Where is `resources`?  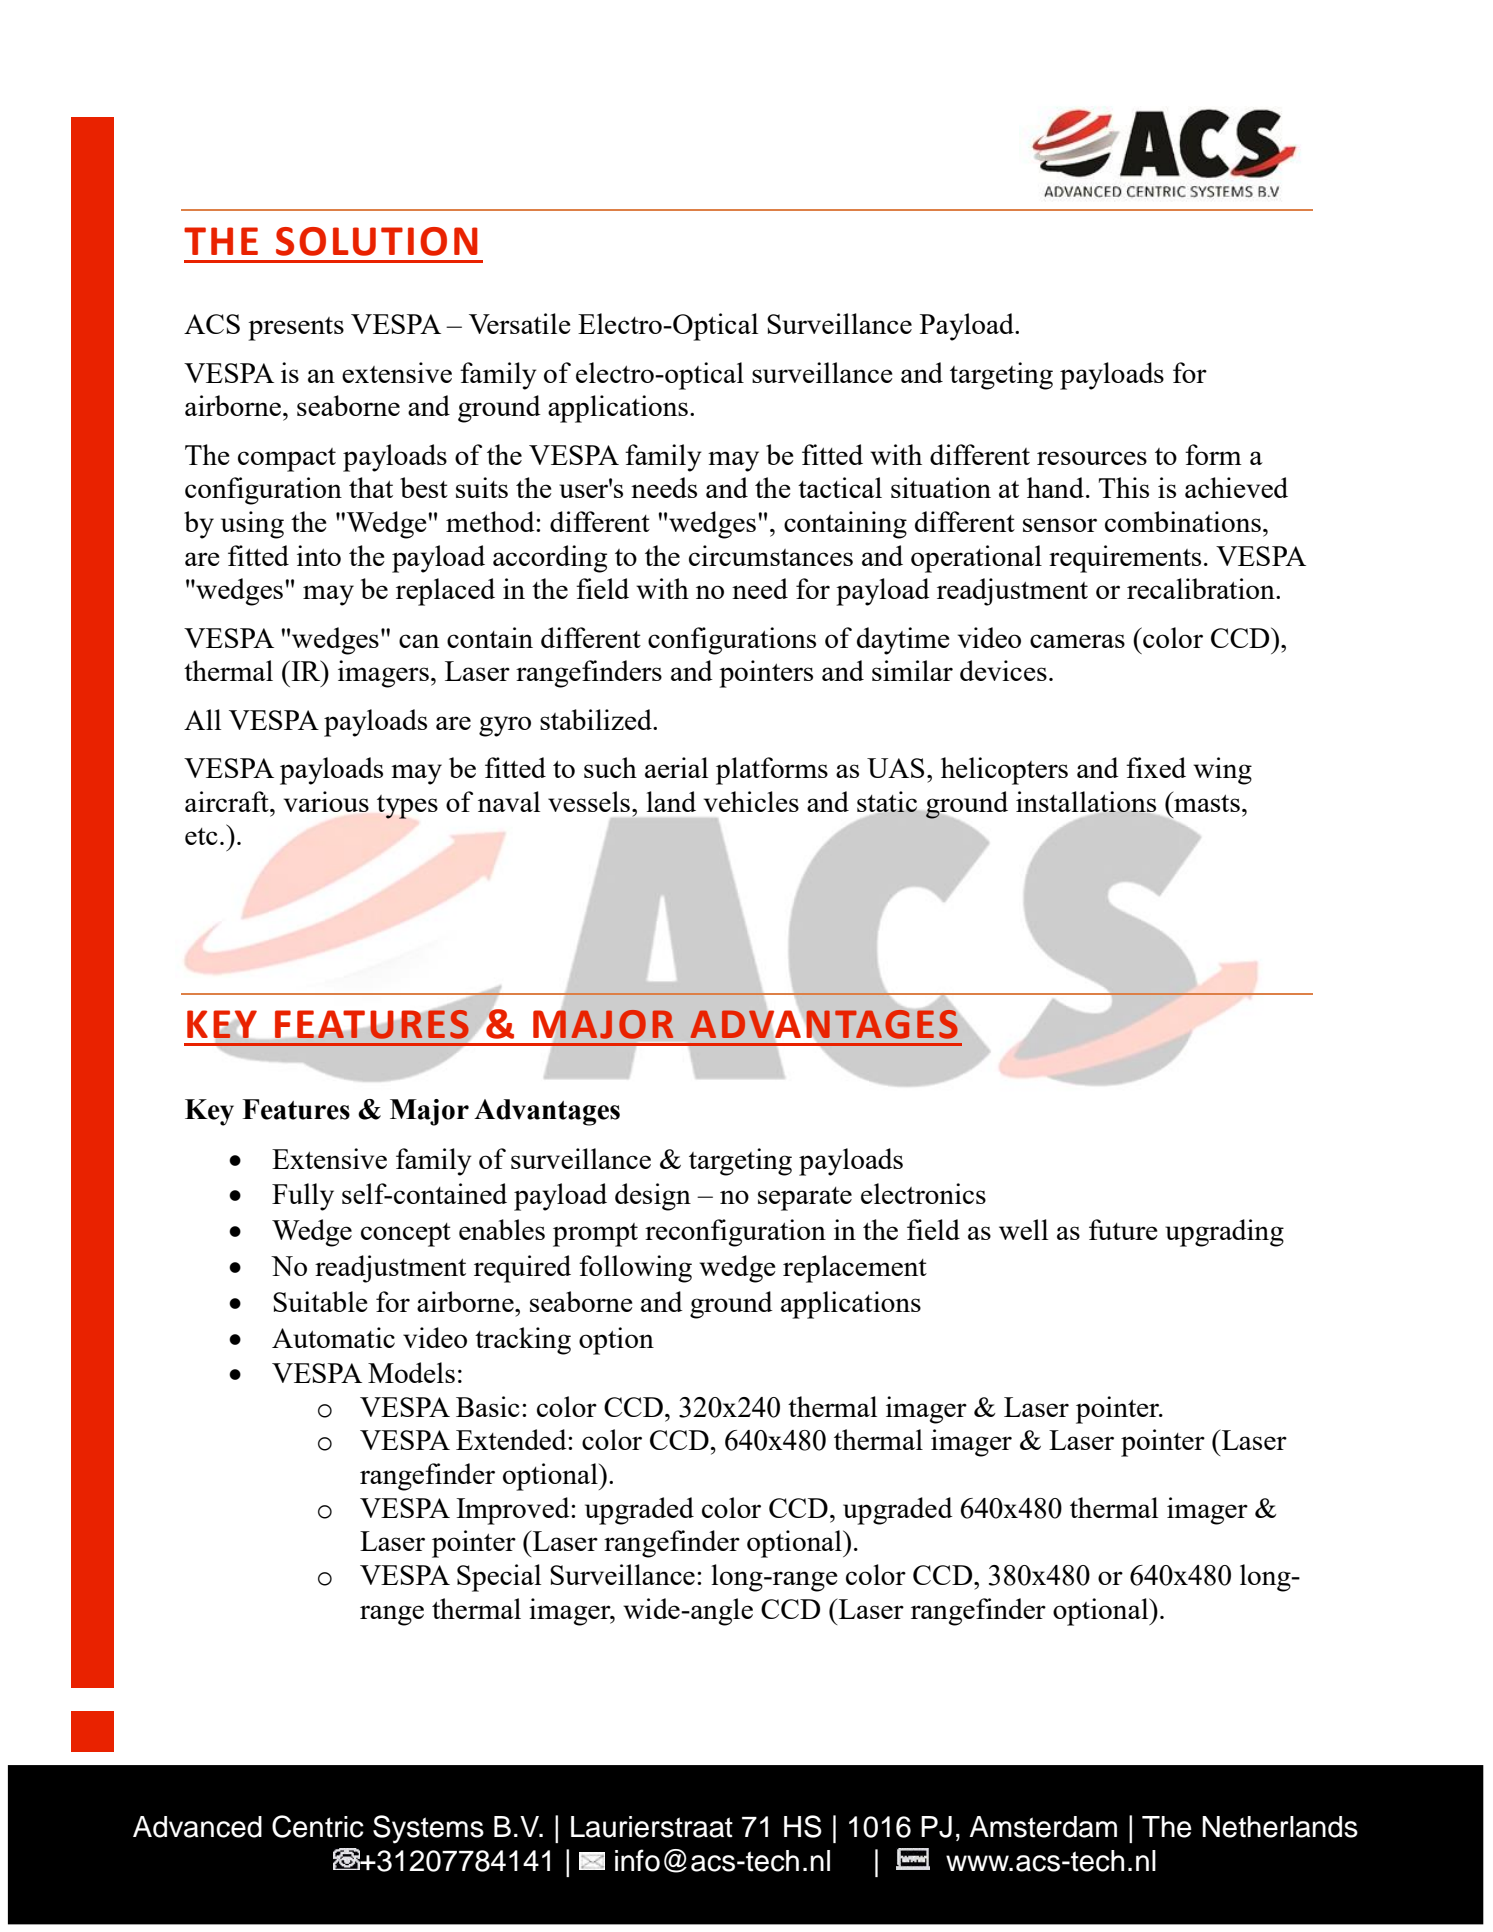 resources is located at coordinates (1092, 458).
